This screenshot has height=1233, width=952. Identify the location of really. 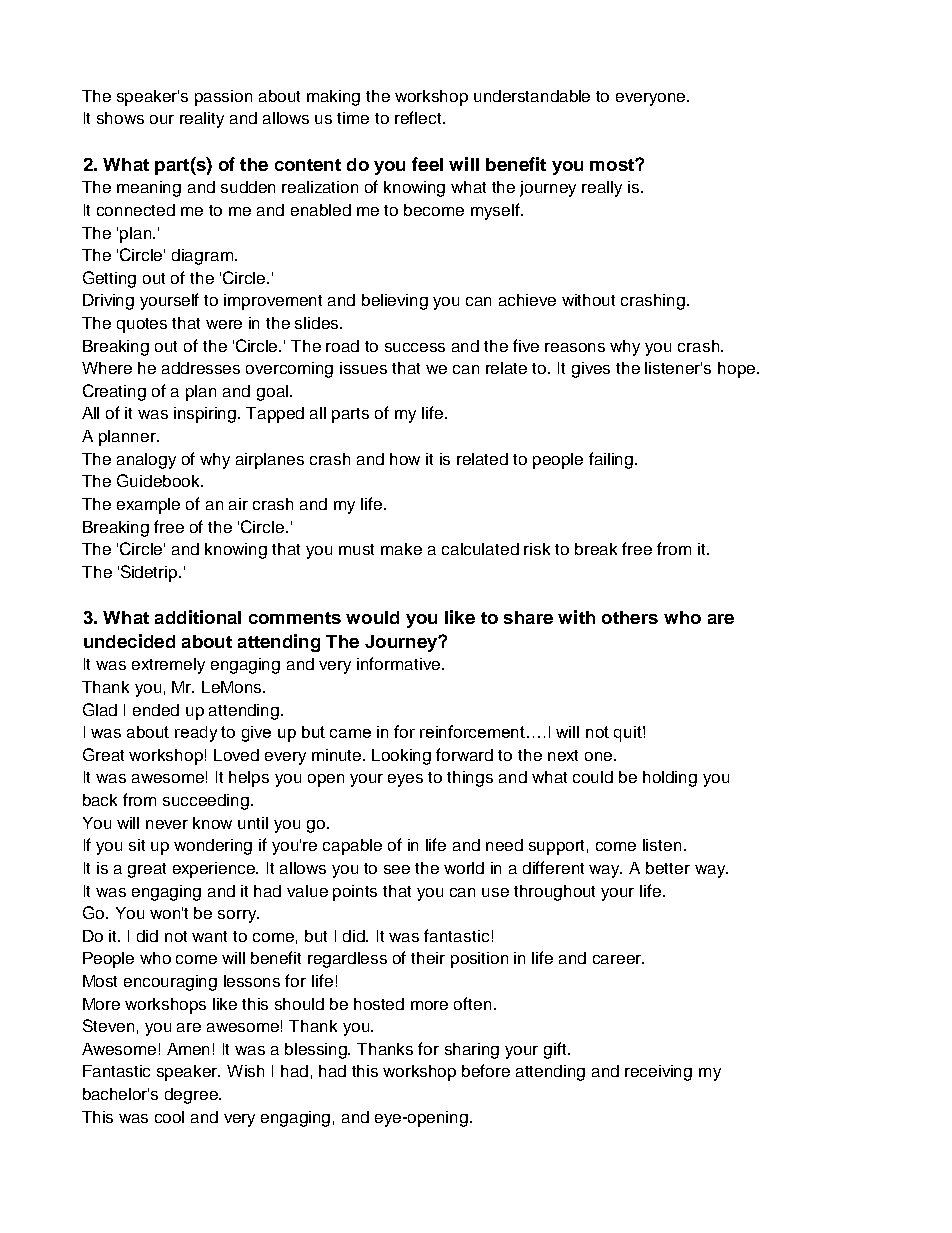
(602, 189).
